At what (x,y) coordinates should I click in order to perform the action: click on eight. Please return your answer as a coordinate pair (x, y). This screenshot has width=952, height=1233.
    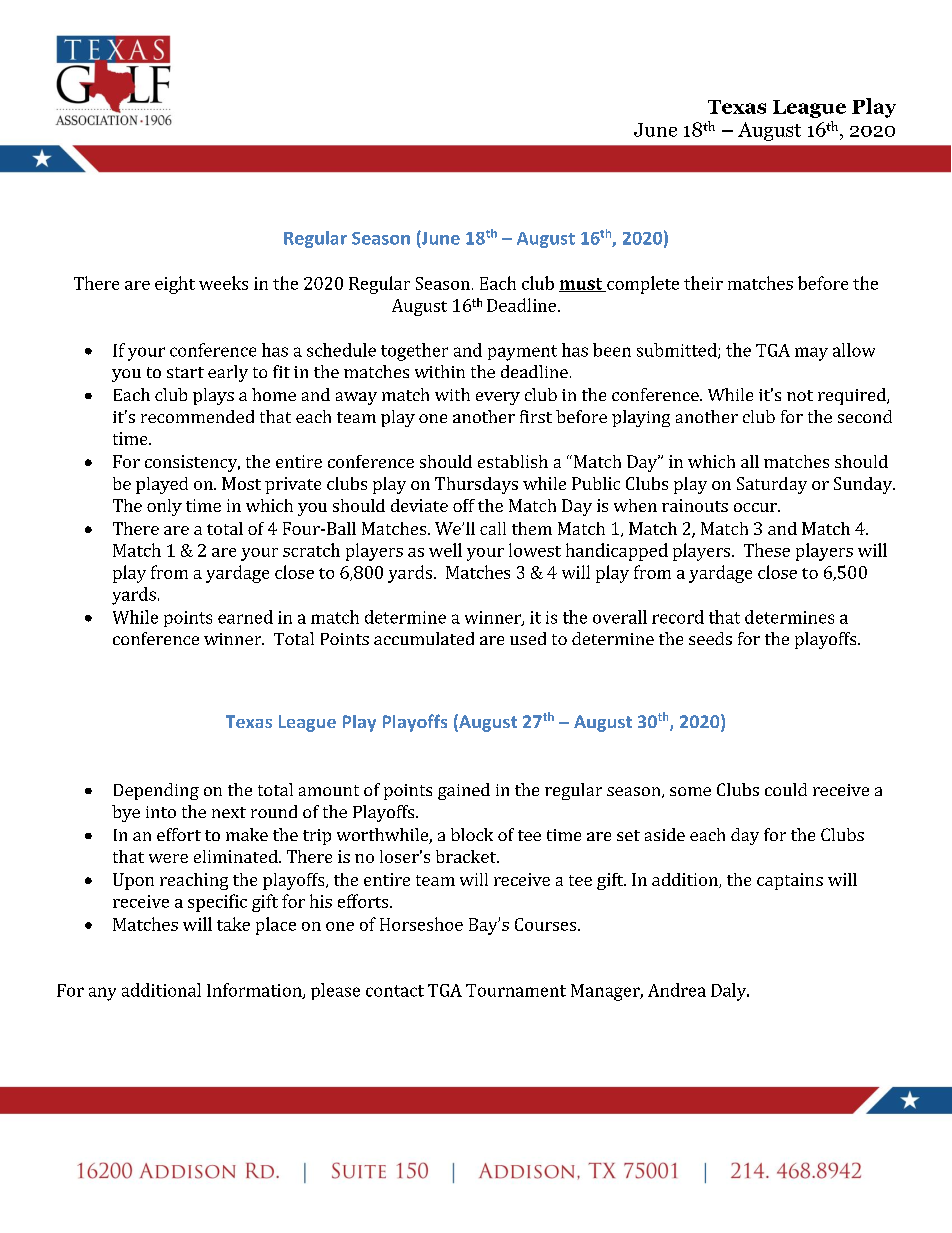
    Looking at the image, I should click on (175, 285).
